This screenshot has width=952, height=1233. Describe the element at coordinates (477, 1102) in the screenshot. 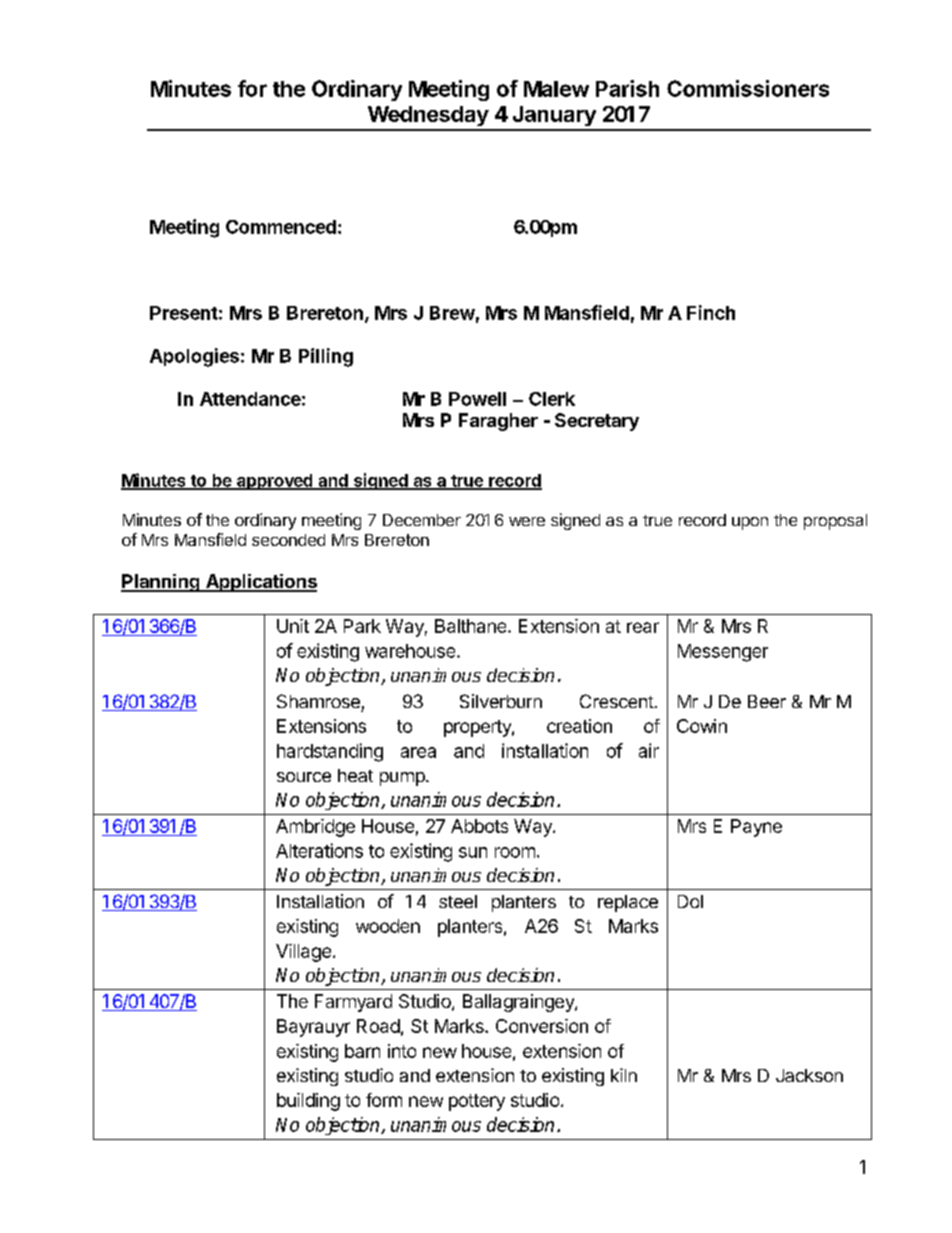

I see `pottery` at that location.
